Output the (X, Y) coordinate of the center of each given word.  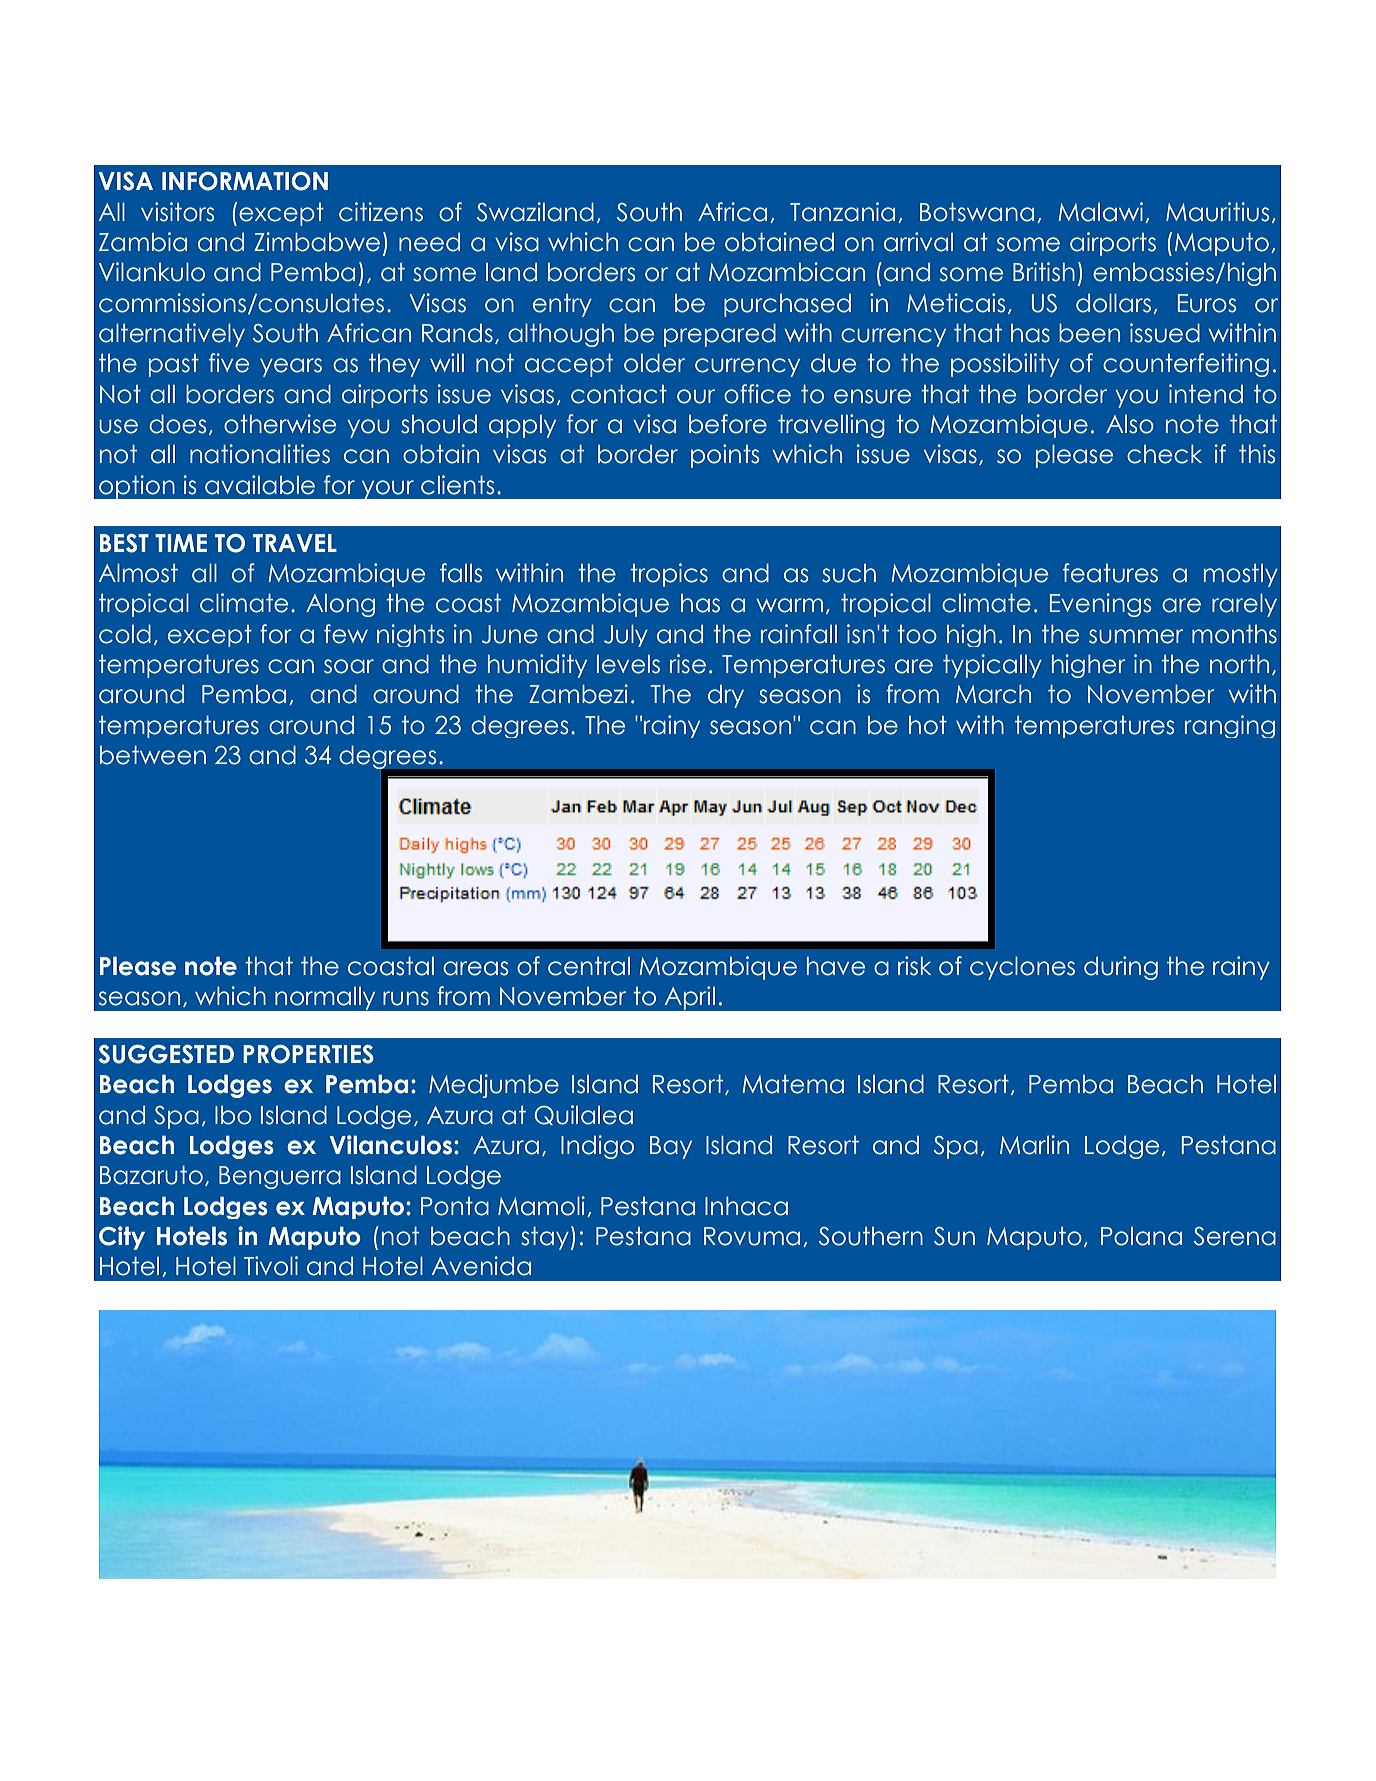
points (725, 456)
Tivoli (271, 1266)
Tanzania (842, 212)
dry (726, 696)
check (1164, 454)
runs (406, 998)
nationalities (260, 454)
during (1121, 968)
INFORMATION (245, 181)
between (153, 755)
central (589, 966)
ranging (1230, 726)
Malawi (1100, 212)
